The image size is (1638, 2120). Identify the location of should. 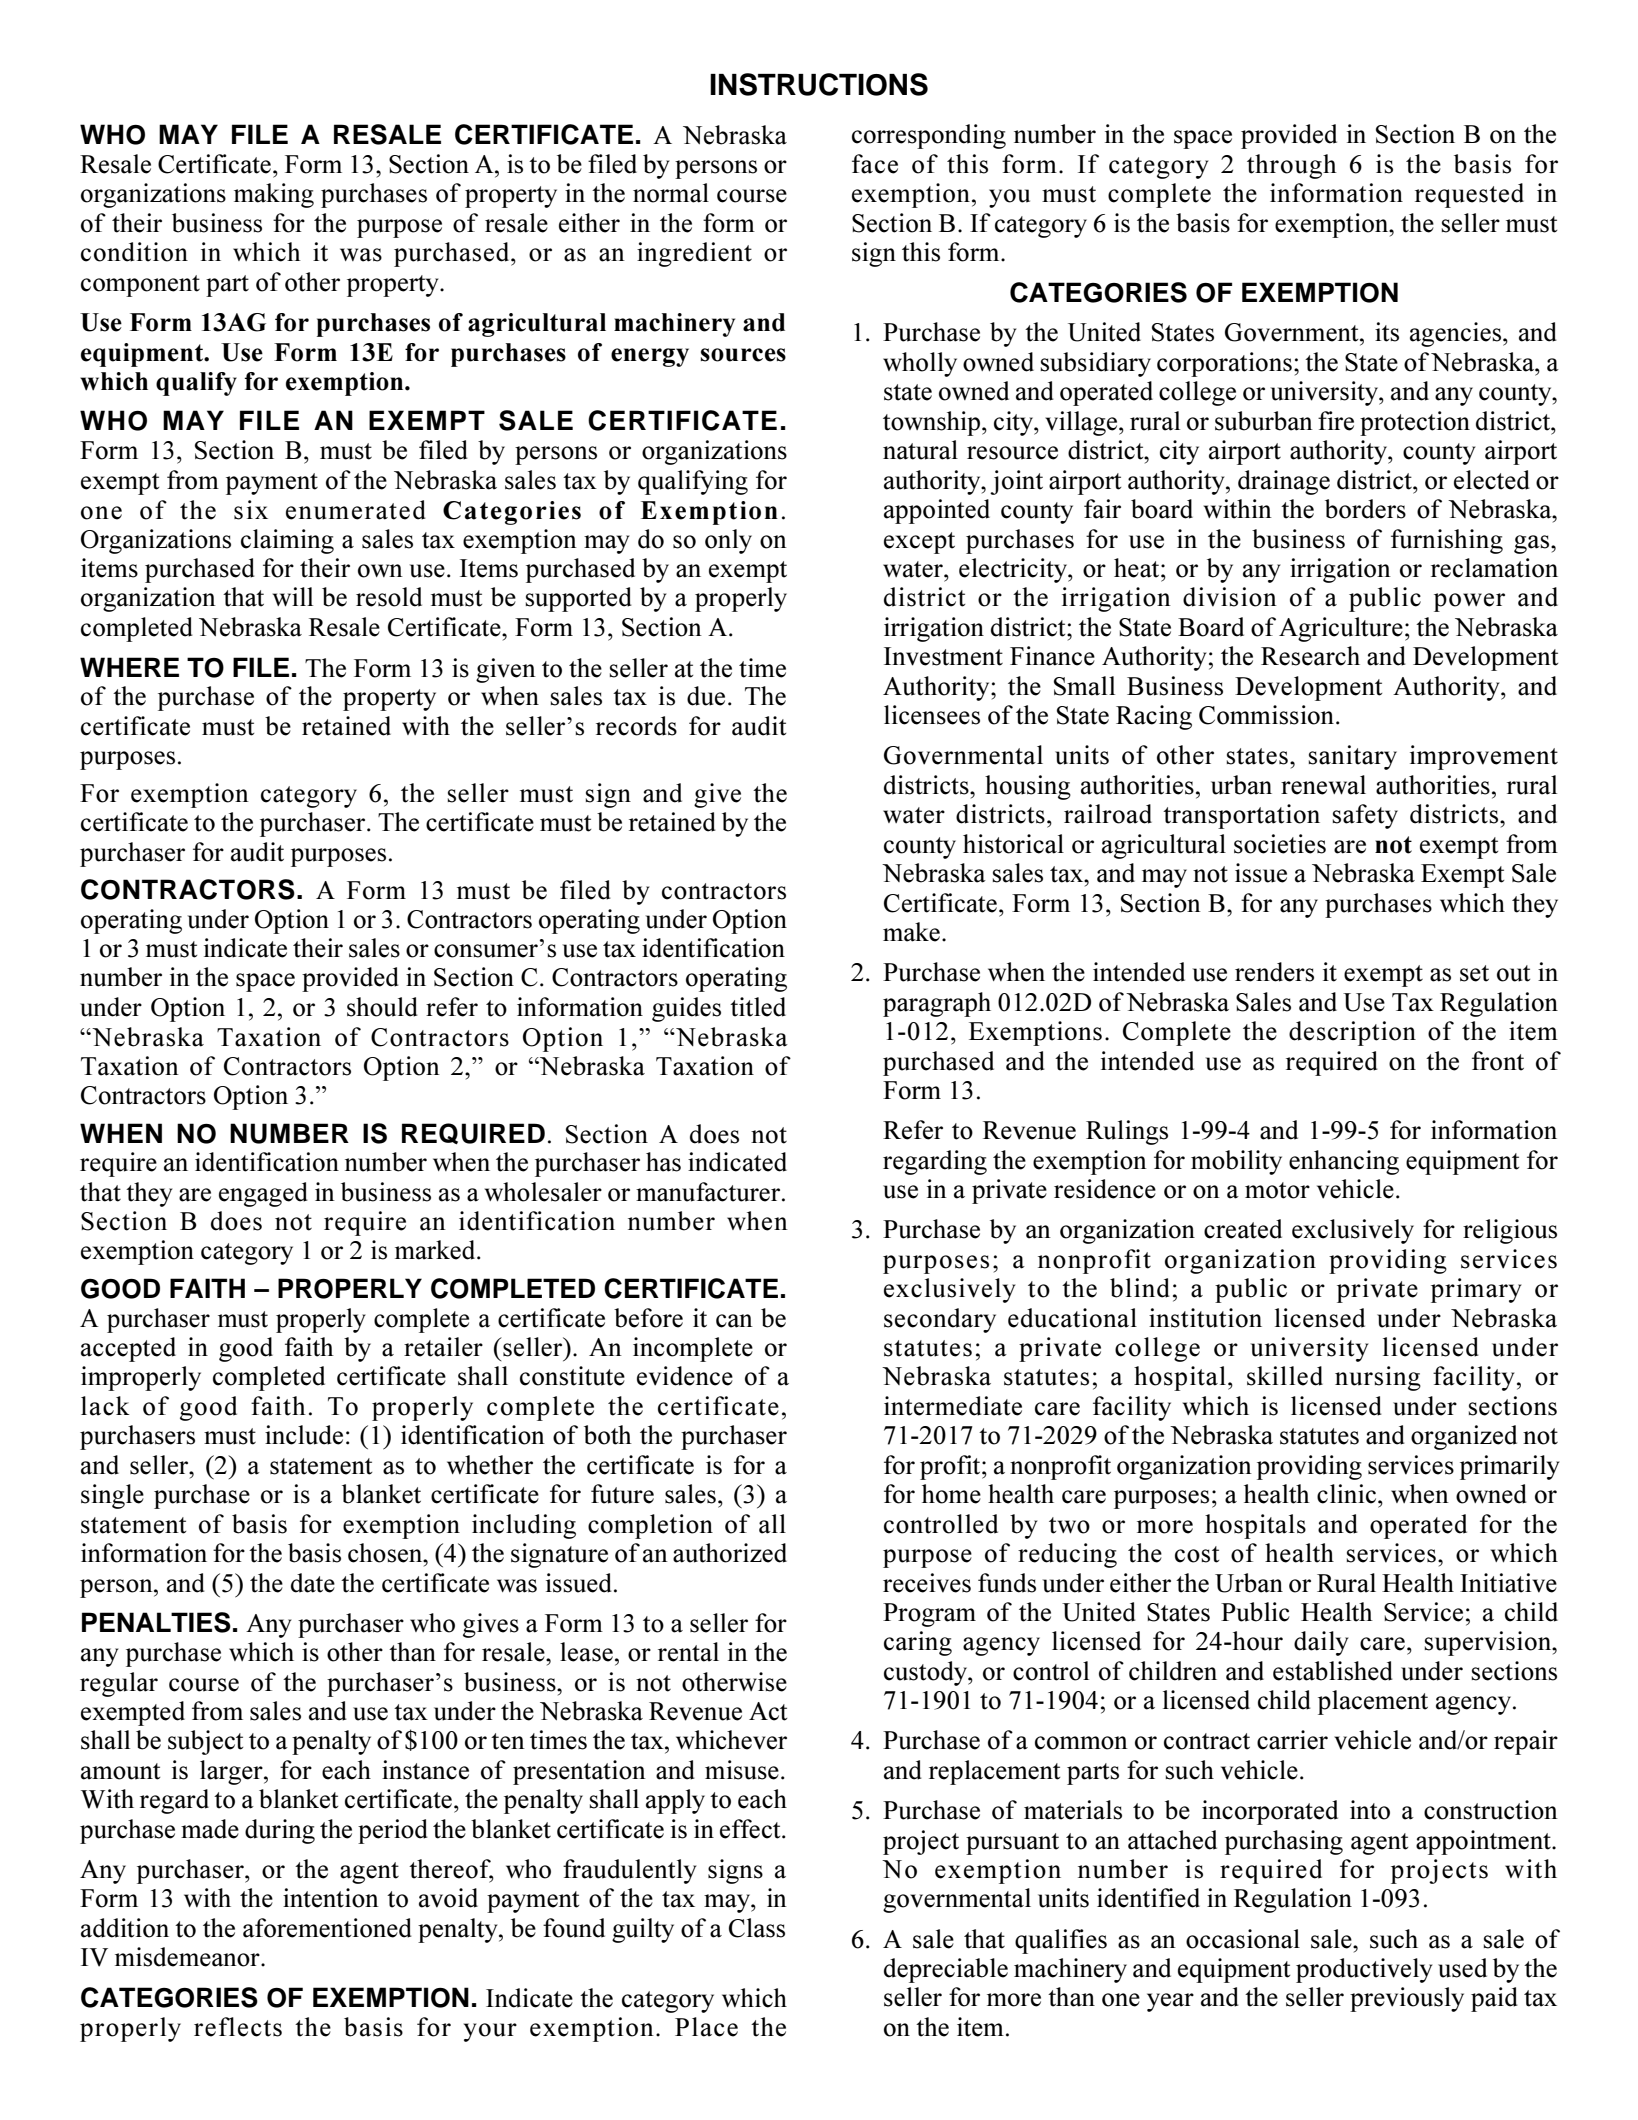
(382, 1007).
